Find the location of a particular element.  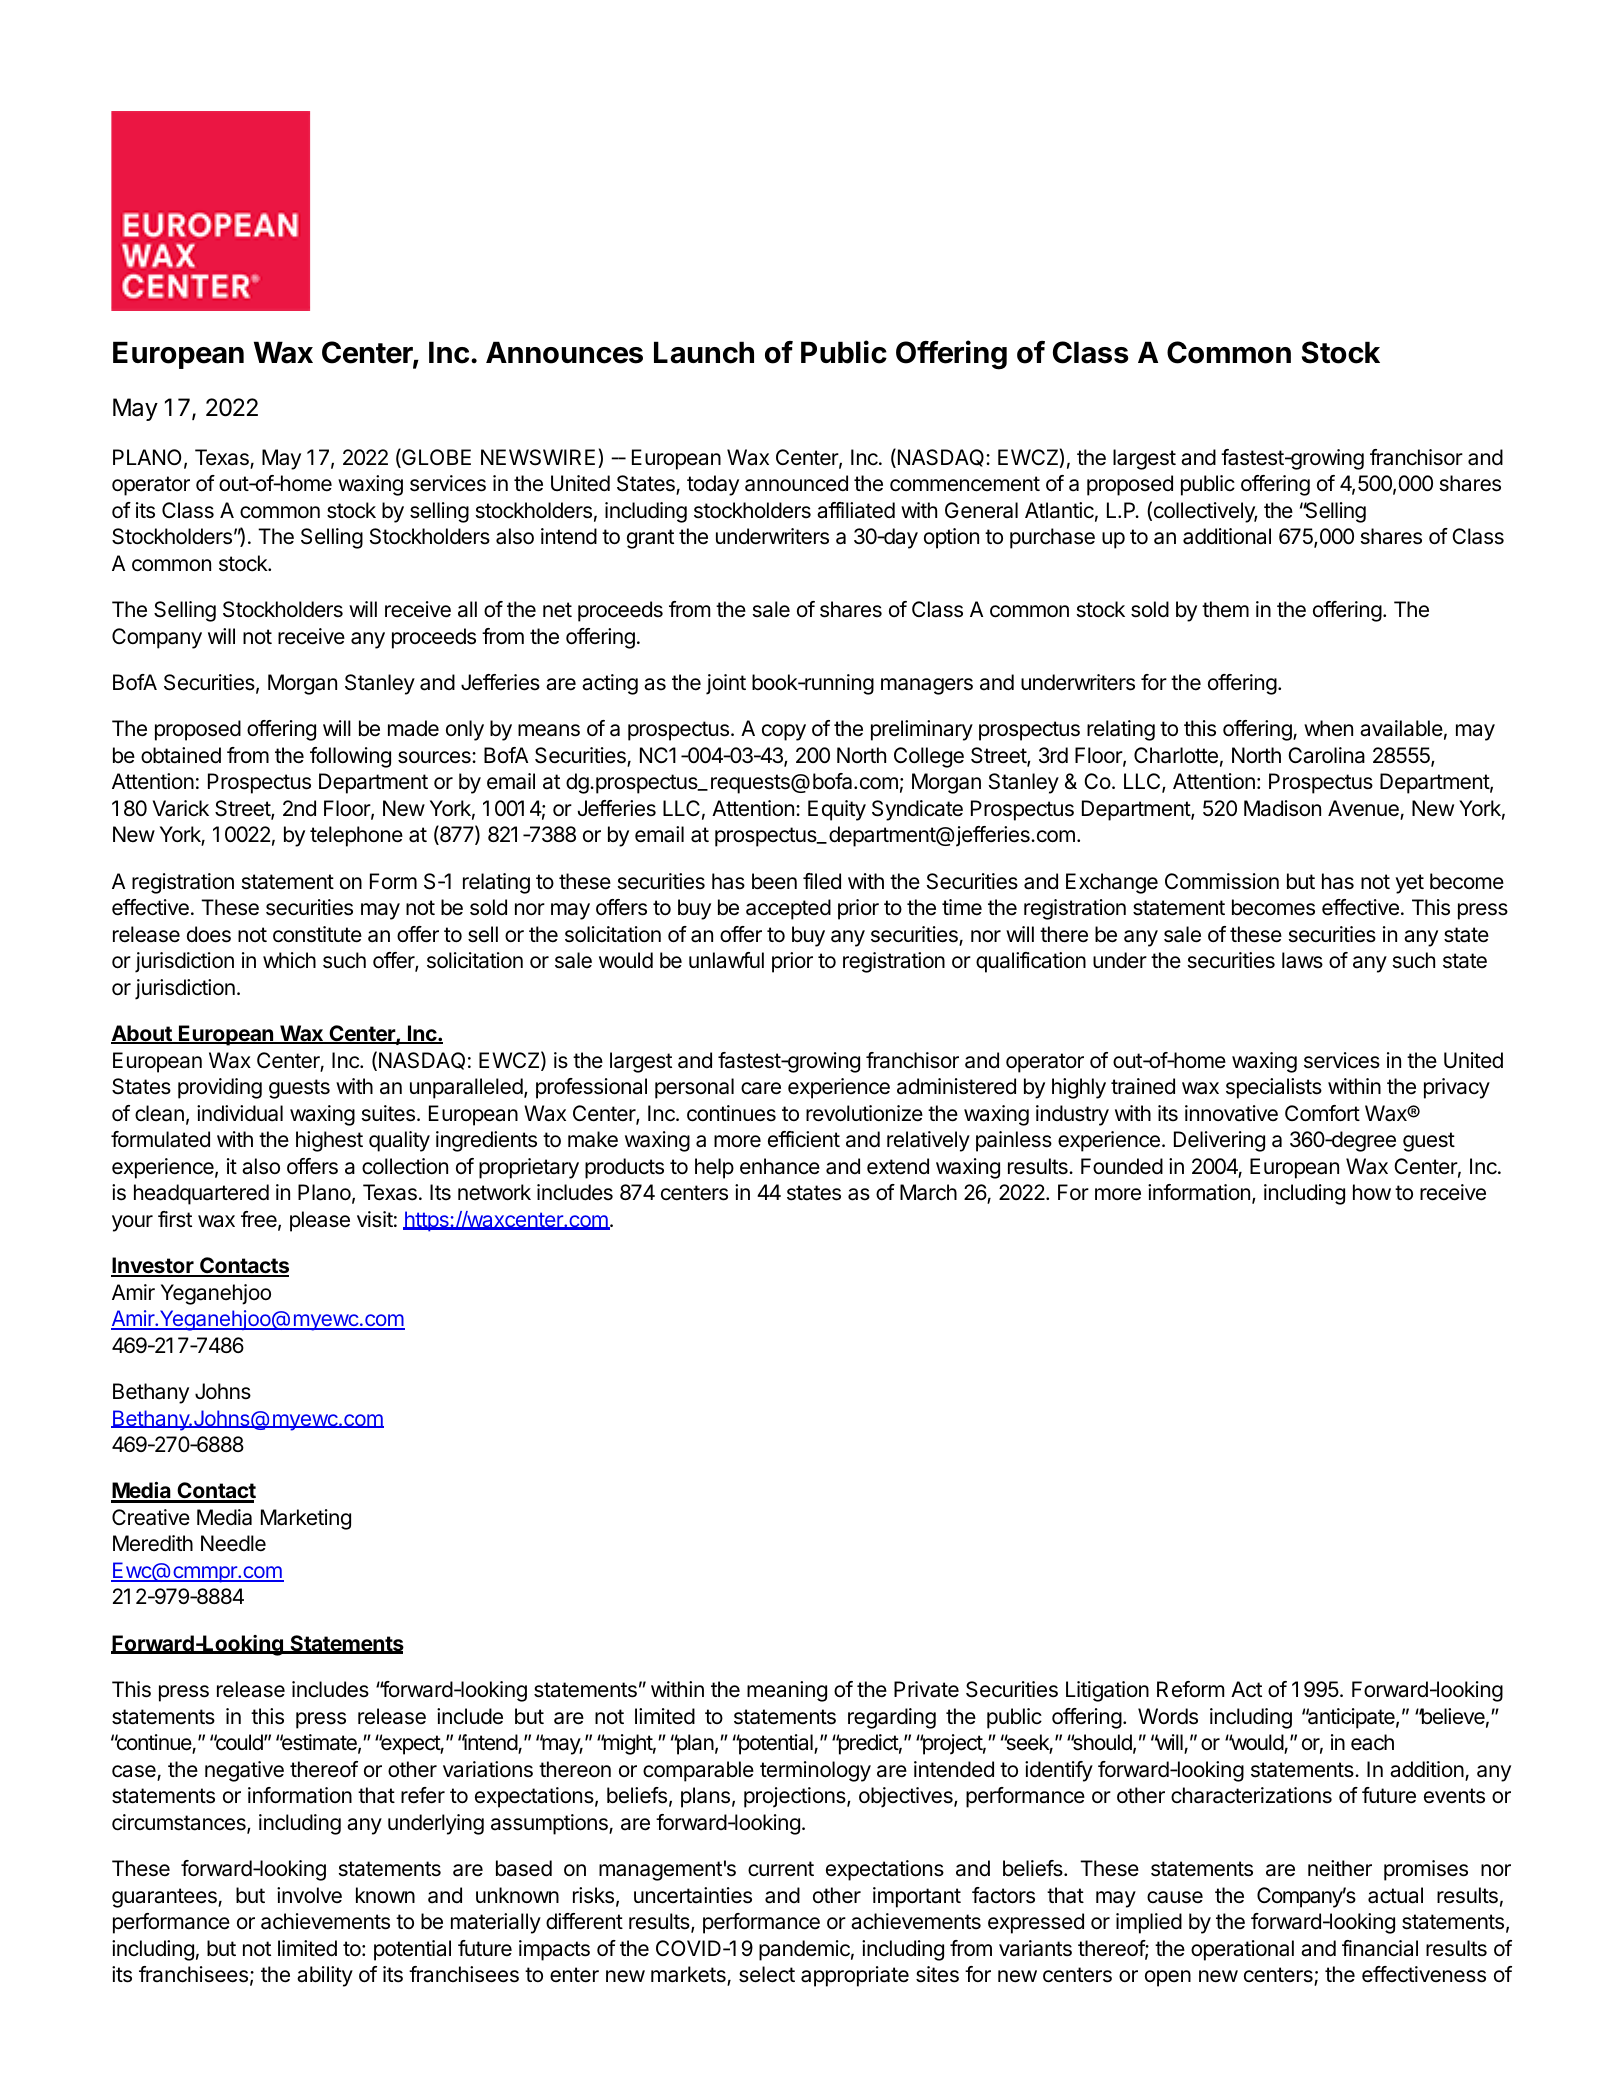

involve is located at coordinates (309, 1895).
